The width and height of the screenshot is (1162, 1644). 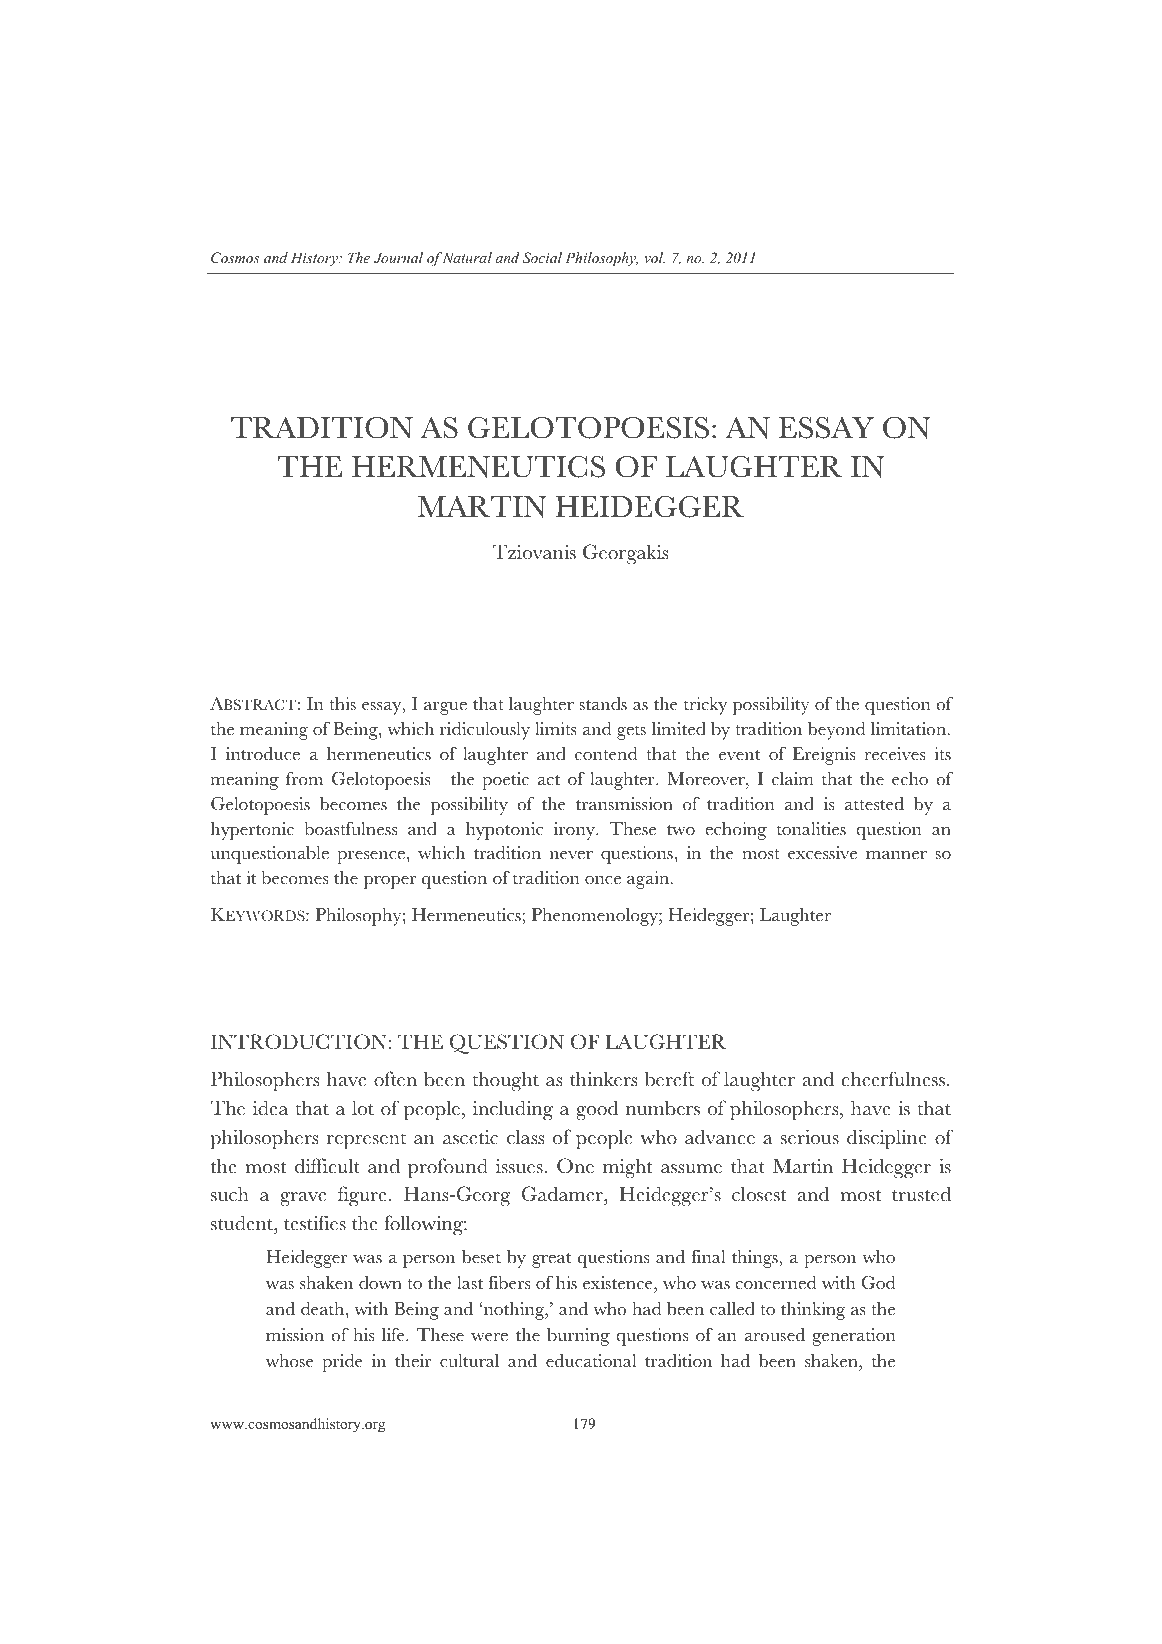 What do you see at coordinates (289, 1361) in the screenshot?
I see `whose` at bounding box center [289, 1361].
